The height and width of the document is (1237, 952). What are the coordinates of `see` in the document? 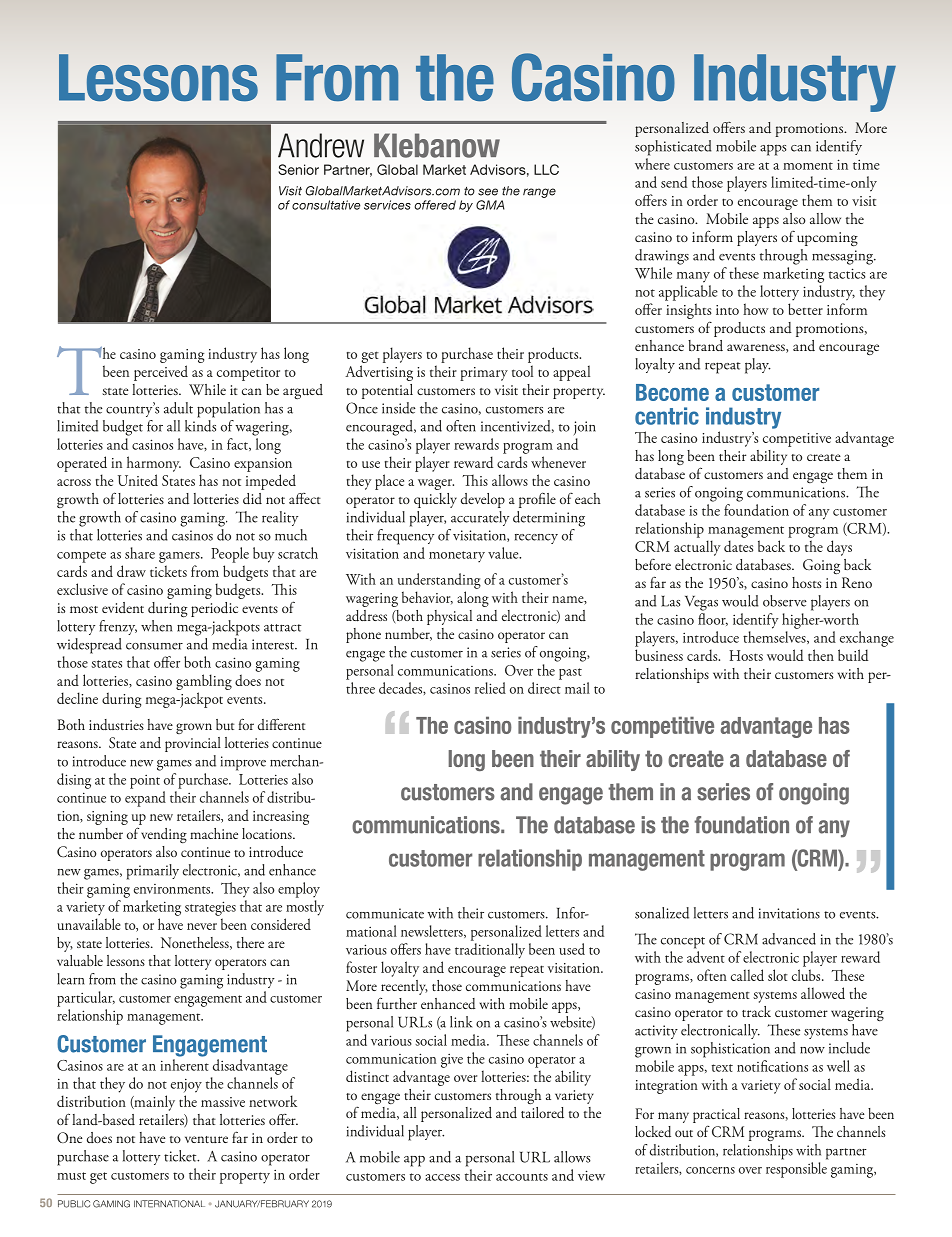 It's located at (488, 192).
